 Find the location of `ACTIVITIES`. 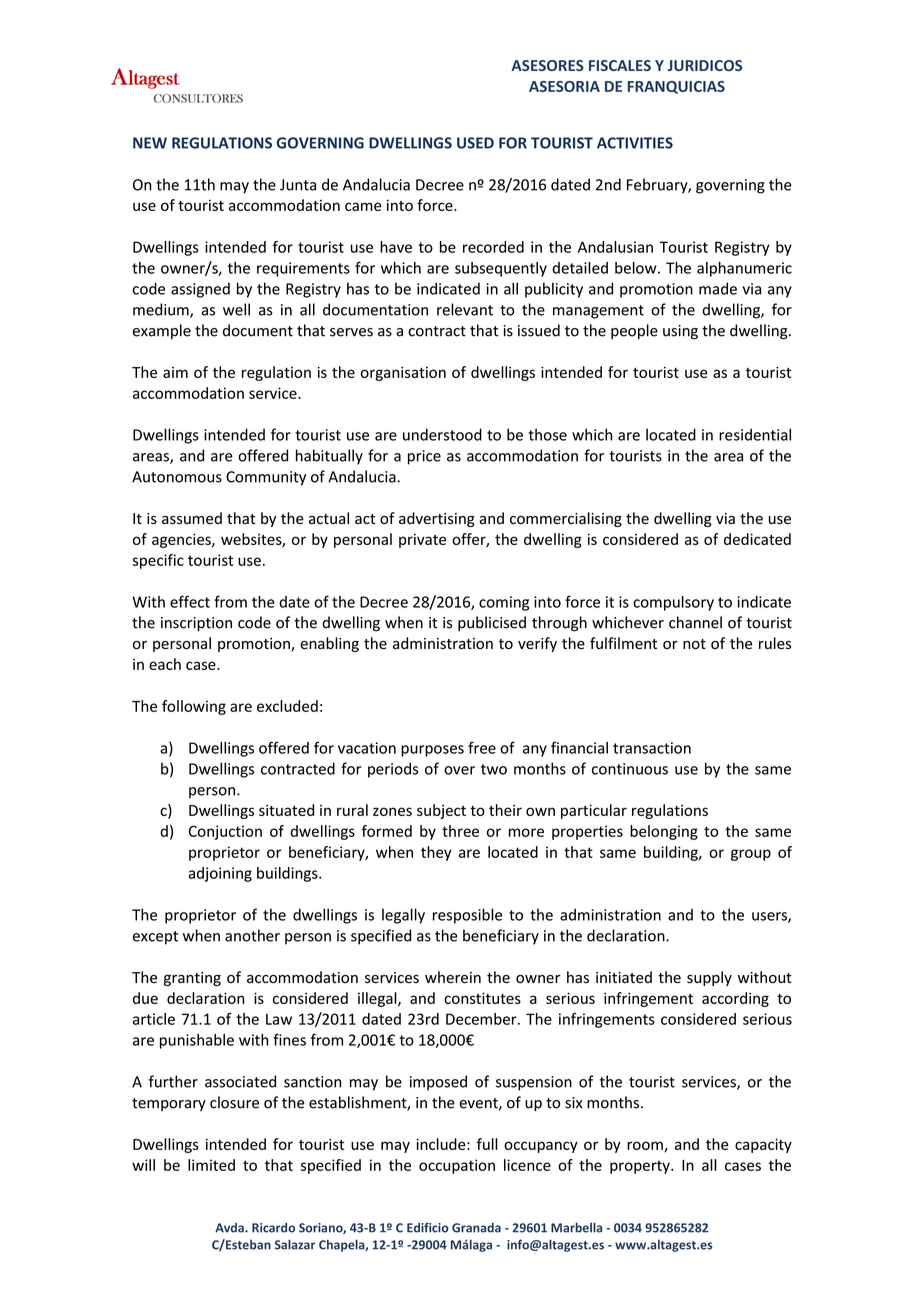

ACTIVITIES is located at coordinates (635, 143).
